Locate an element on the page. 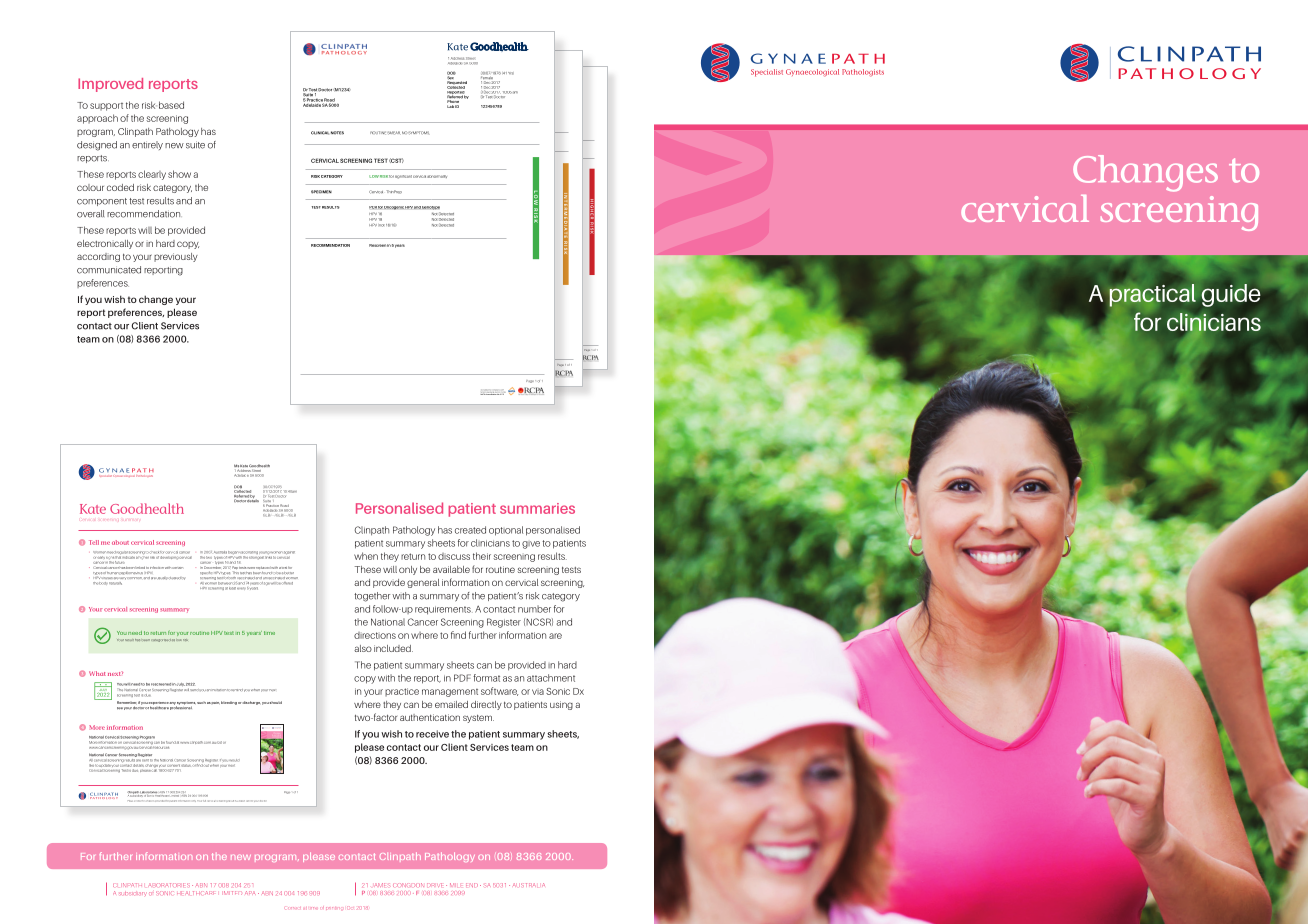  guide is located at coordinates (1230, 295).
